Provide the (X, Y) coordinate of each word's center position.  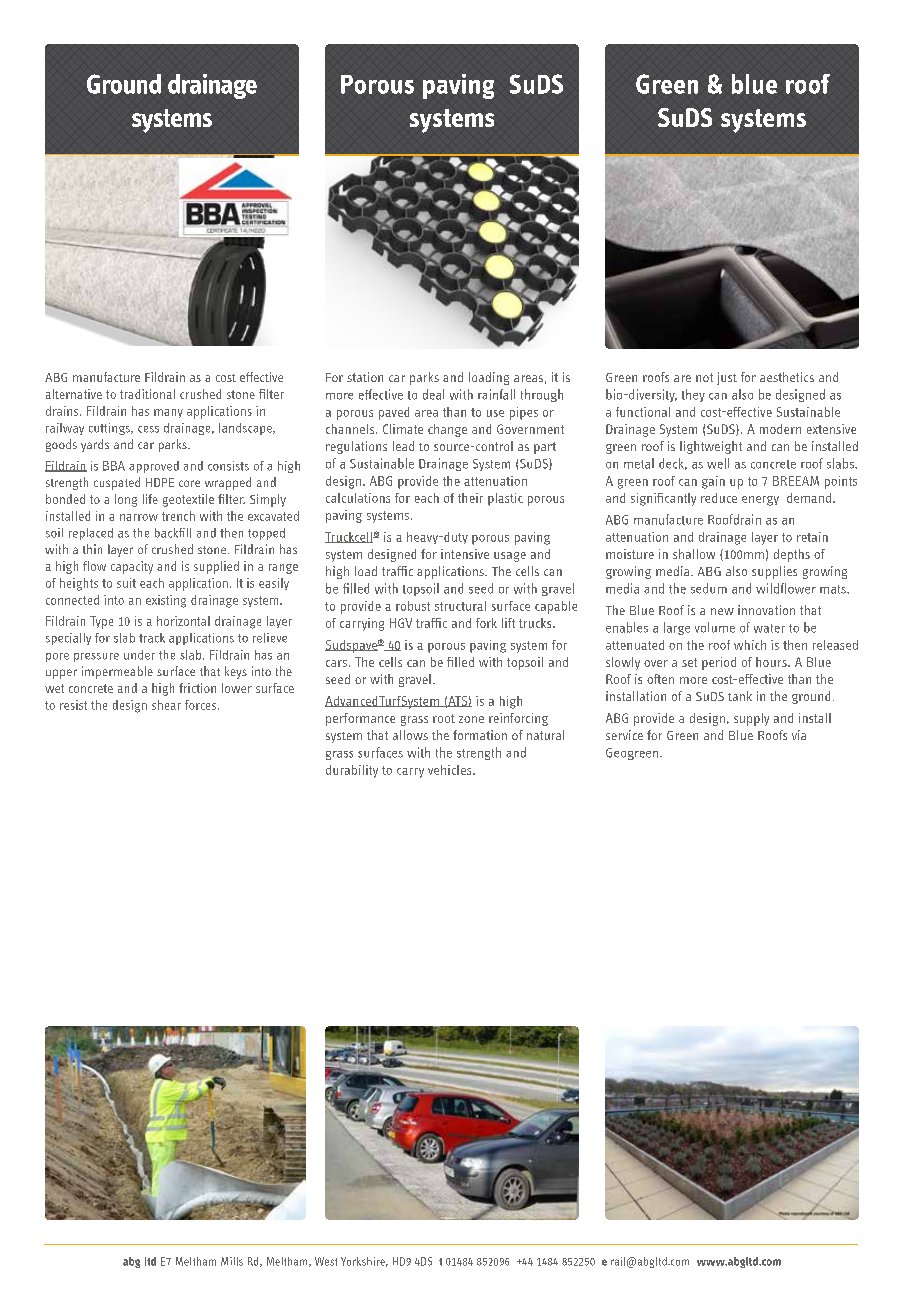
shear (166, 705)
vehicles (451, 770)
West (326, 1261)
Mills (232, 1261)
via (799, 735)
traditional (147, 394)
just (727, 378)
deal (433, 394)
